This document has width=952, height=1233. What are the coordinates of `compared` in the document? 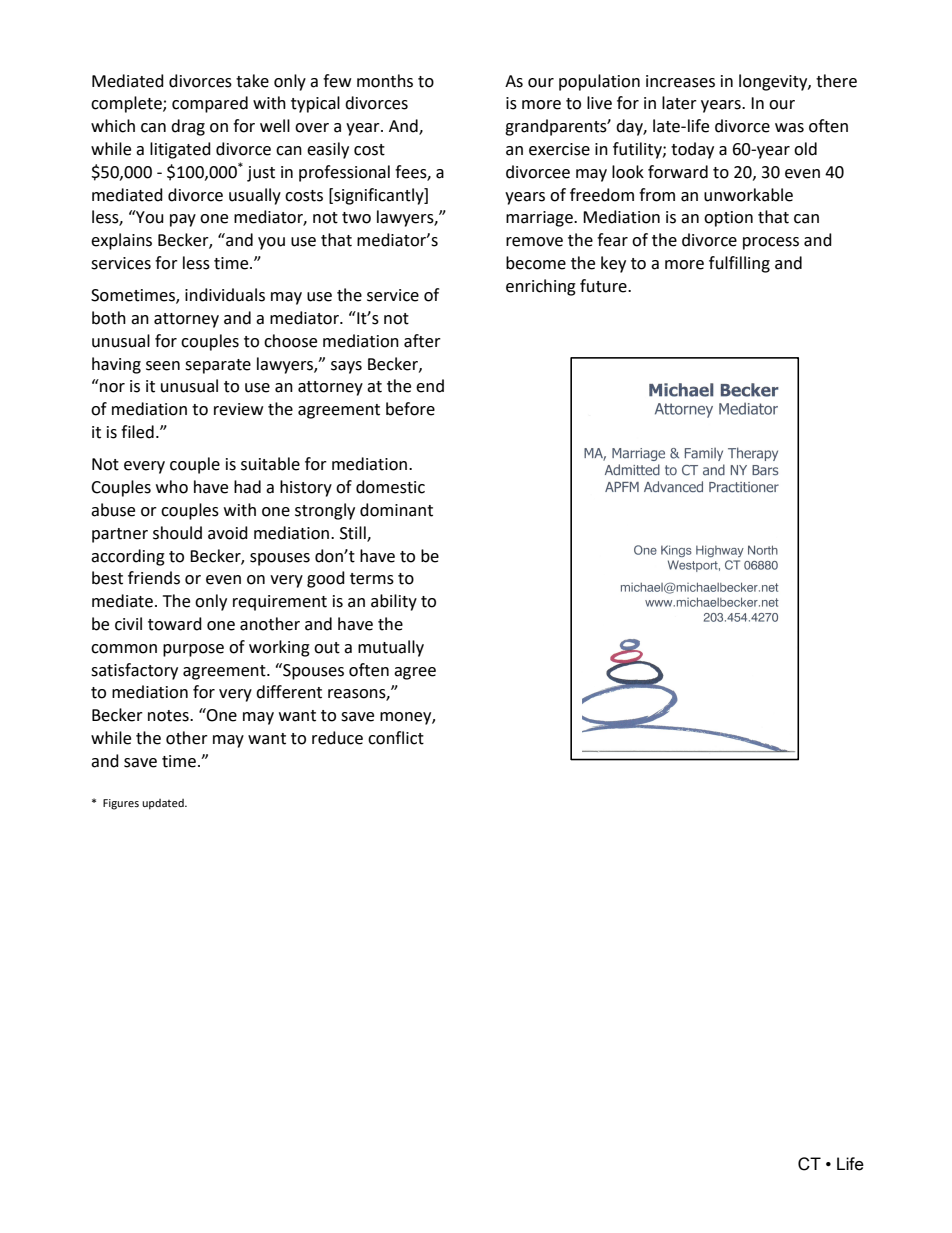 It's located at (210, 104).
